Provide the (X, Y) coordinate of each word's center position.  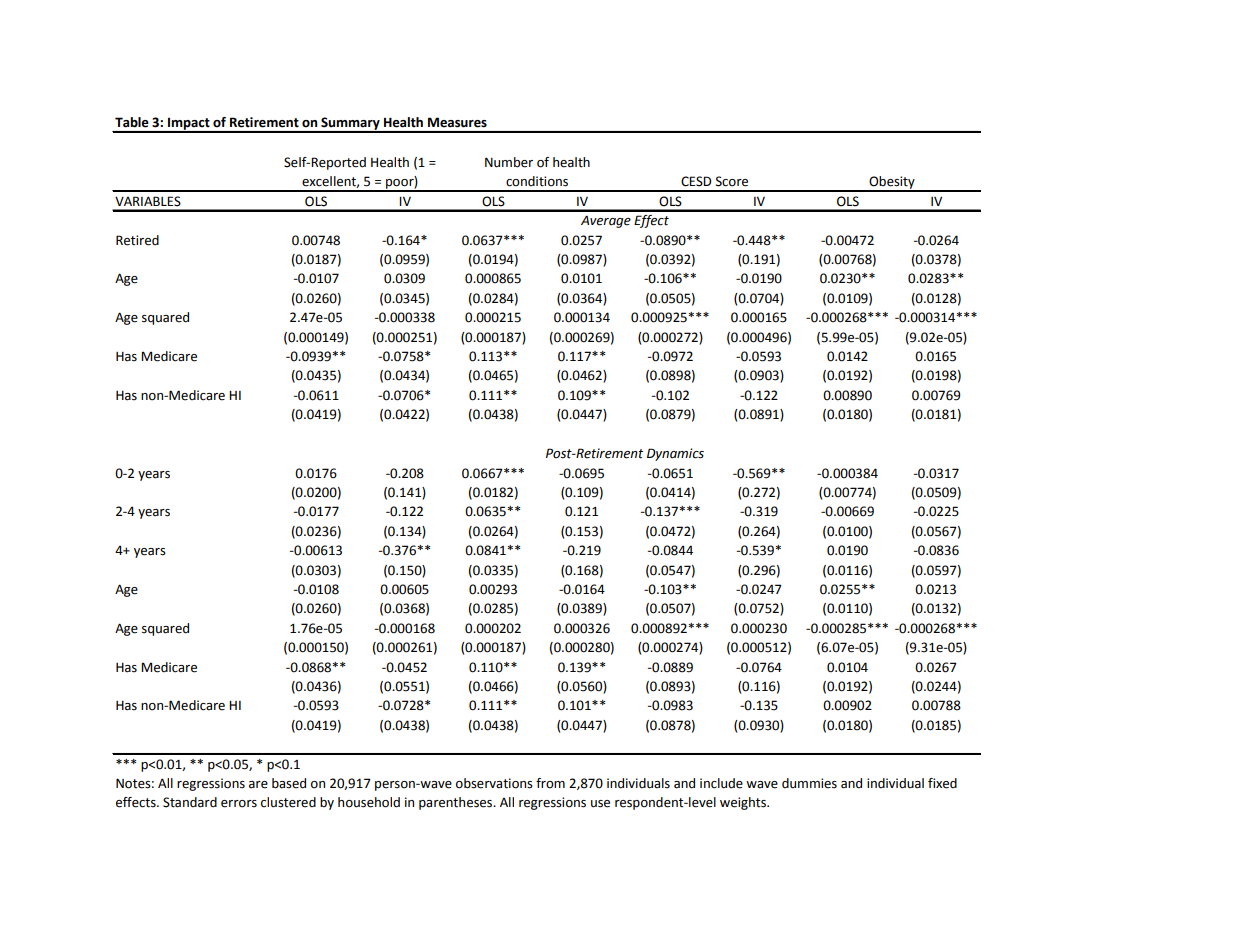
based (289, 783)
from (550, 783)
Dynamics (675, 454)
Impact (189, 125)
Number (509, 162)
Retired (137, 240)
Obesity (892, 183)
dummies (809, 783)
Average (606, 221)
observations (494, 783)
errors (239, 804)
